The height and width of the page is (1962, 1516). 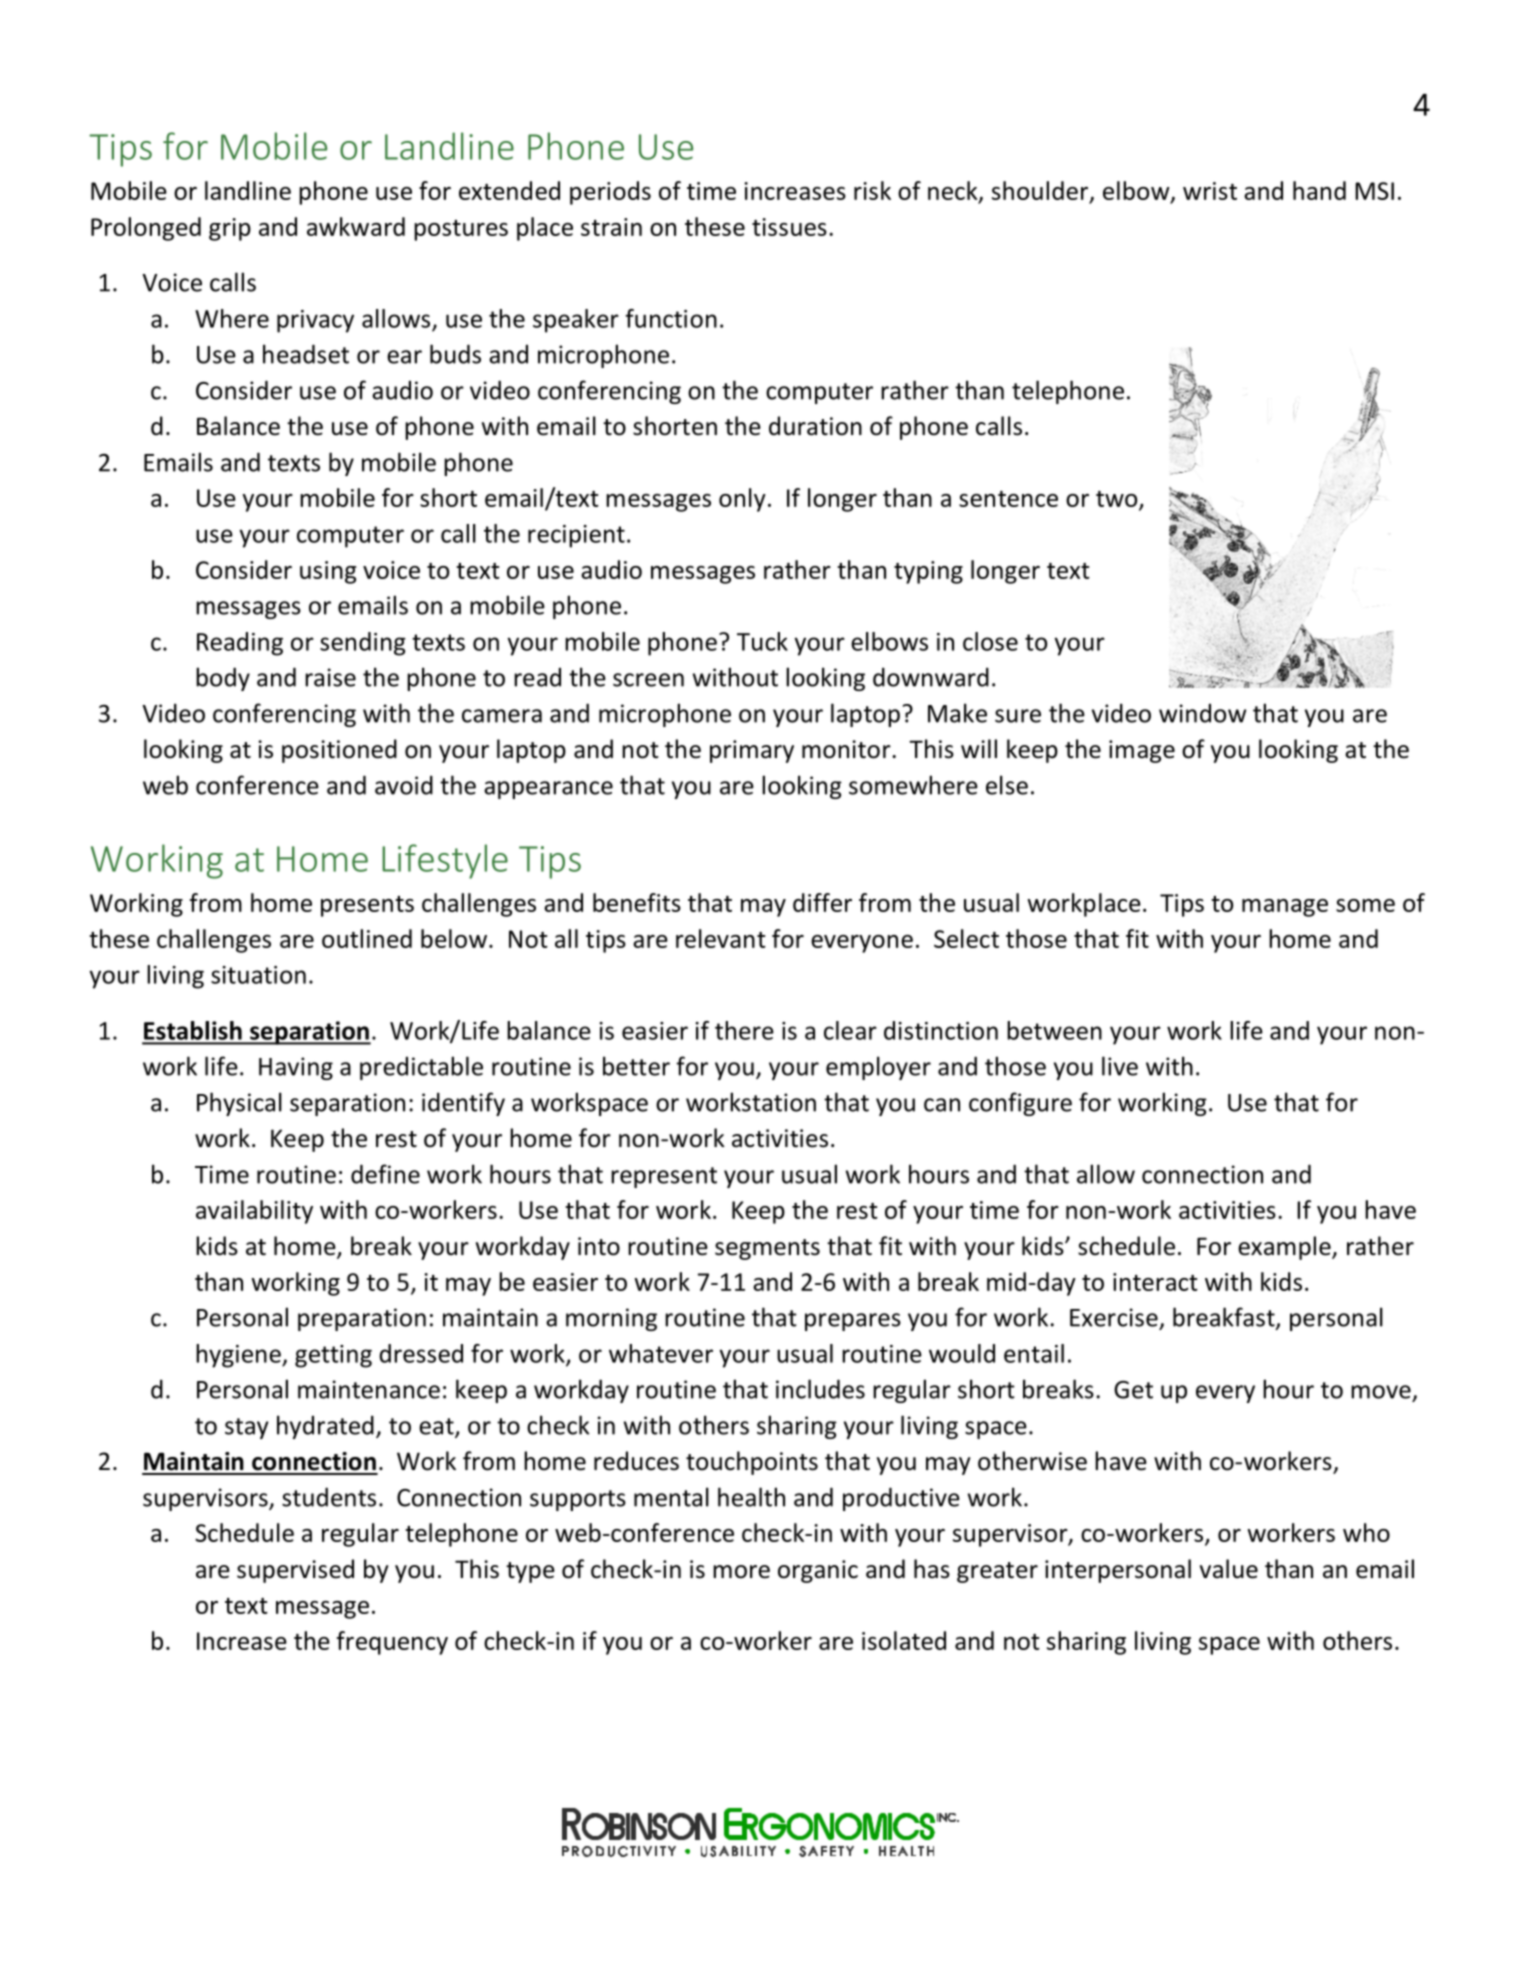 What do you see at coordinates (1285, 908) in the page?
I see `manage` at bounding box center [1285, 908].
